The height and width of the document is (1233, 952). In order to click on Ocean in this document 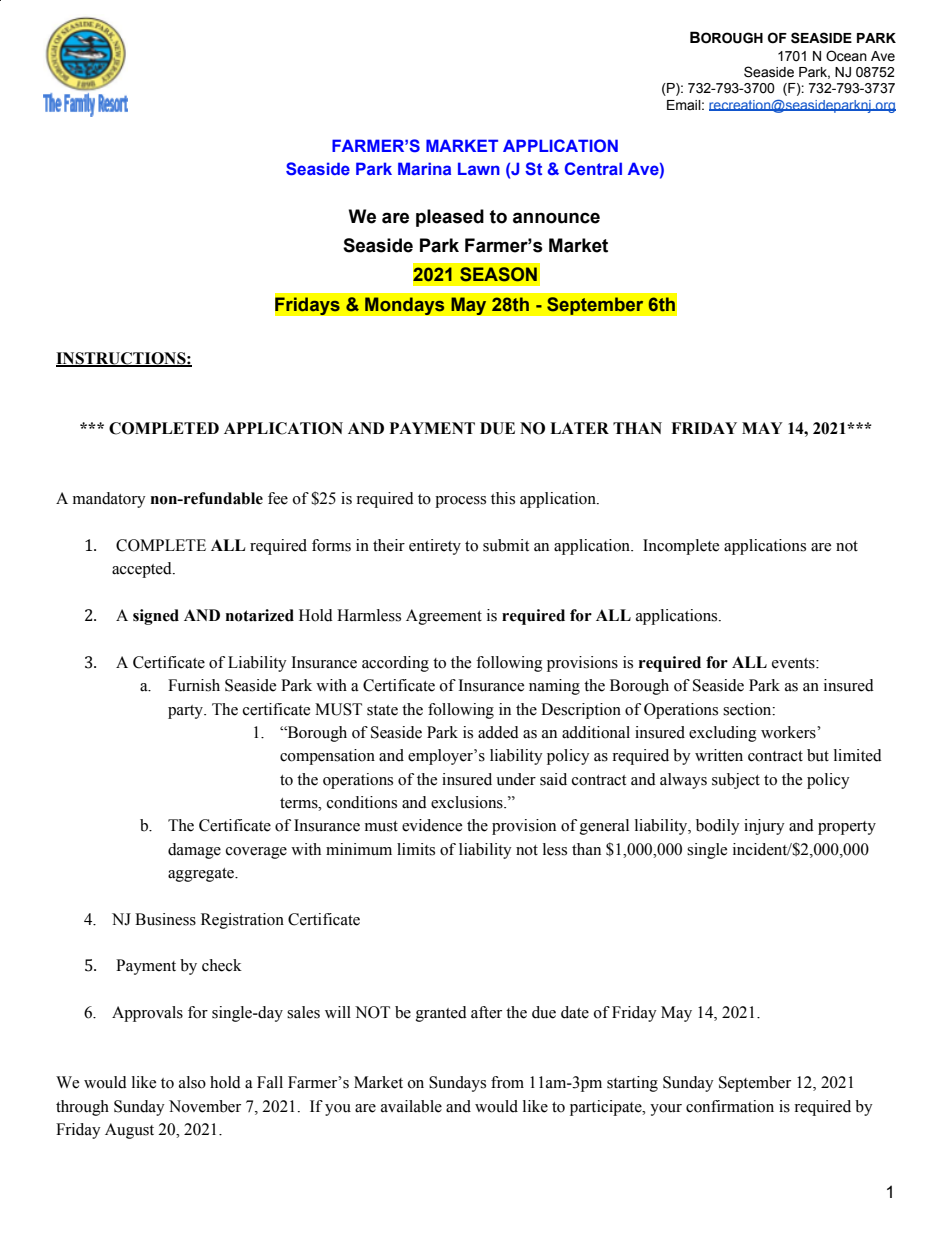, I will do `click(846, 56)`.
